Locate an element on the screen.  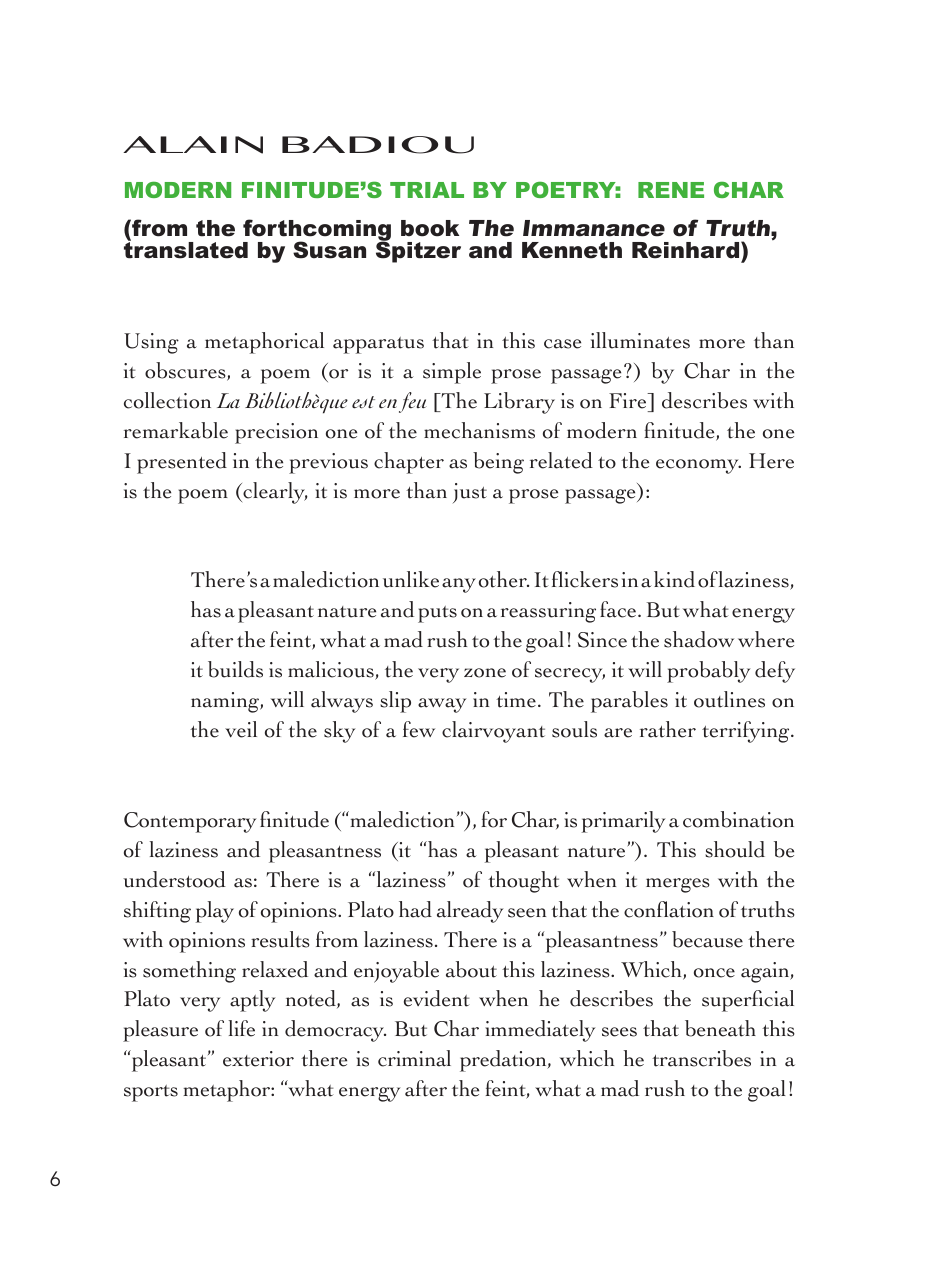
exterior is located at coordinates (258, 1059).
